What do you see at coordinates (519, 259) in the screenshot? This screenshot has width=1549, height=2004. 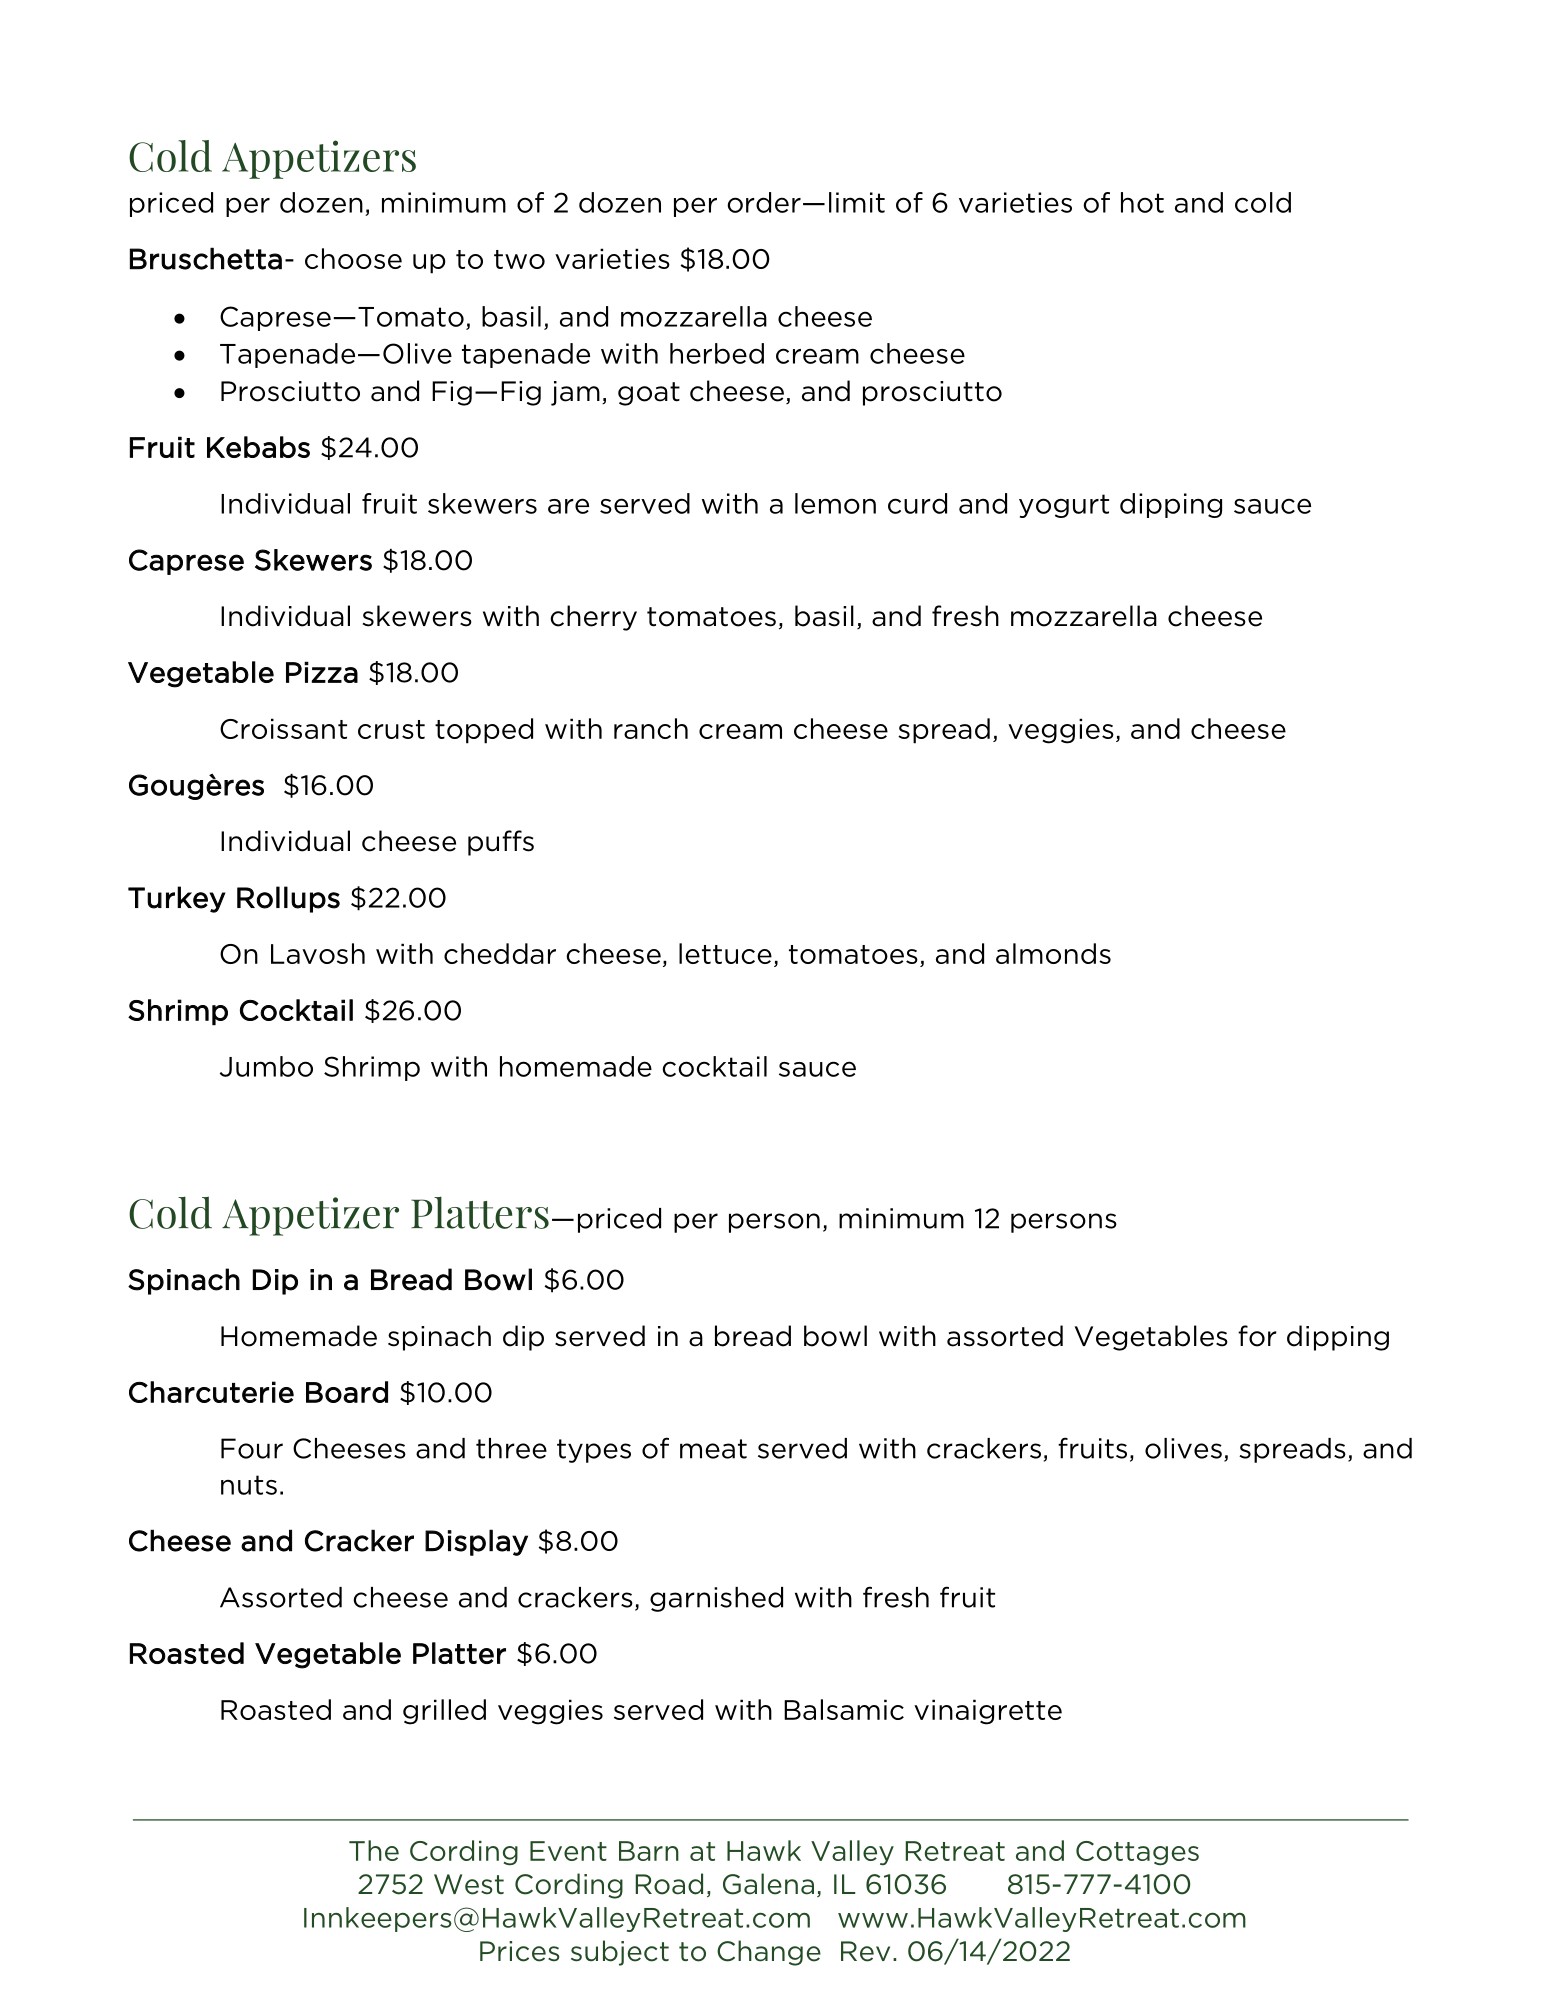 I see `two` at bounding box center [519, 259].
